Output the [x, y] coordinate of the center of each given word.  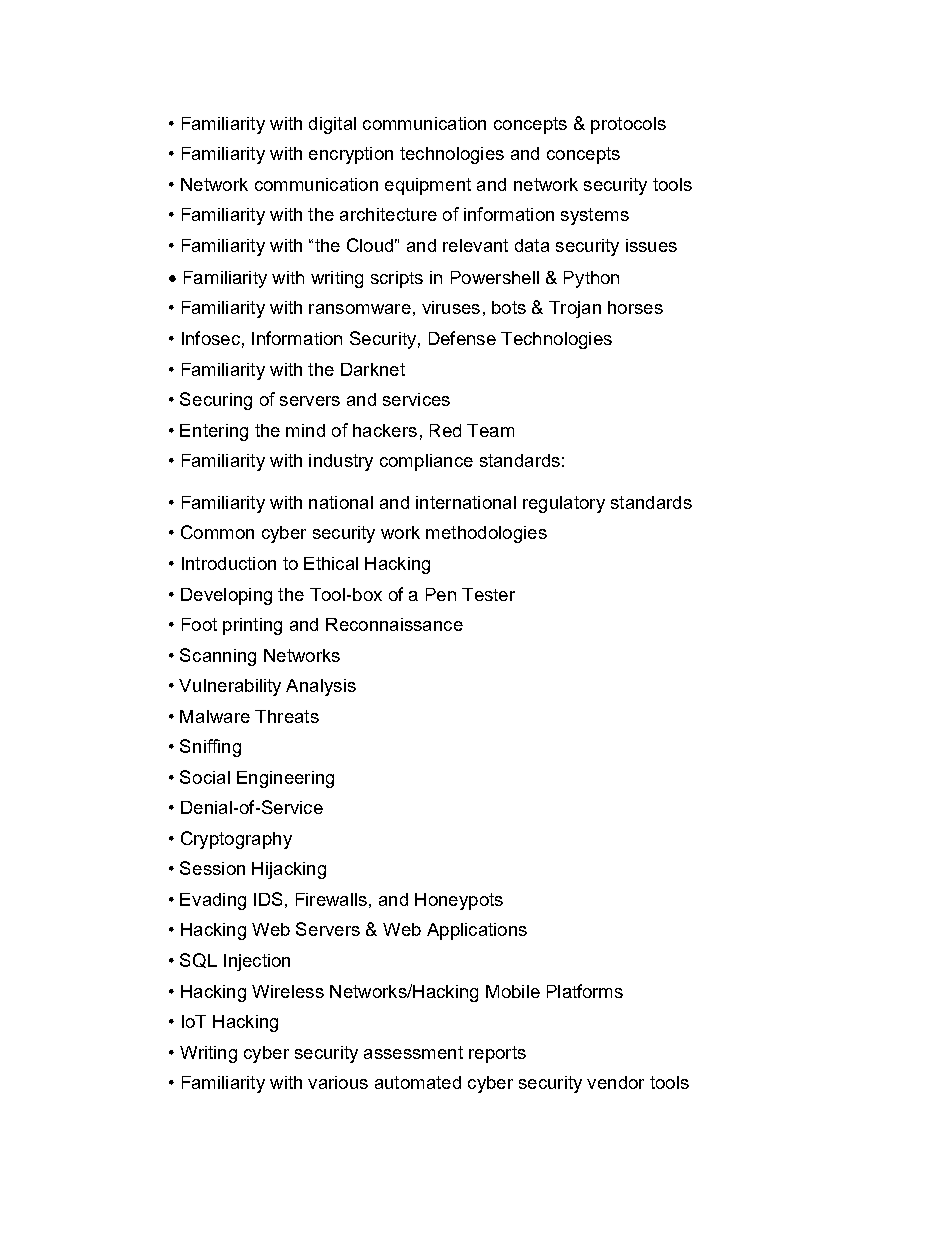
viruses [451, 307]
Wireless [288, 991]
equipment [428, 186]
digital [332, 125]
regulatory [564, 504]
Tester [488, 594]
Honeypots [459, 901]
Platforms [585, 991]
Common [217, 532]
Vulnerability [230, 687]
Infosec [211, 338]
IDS [268, 899]
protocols [628, 125]
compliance [426, 462]
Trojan [575, 309]
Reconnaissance [394, 624]
